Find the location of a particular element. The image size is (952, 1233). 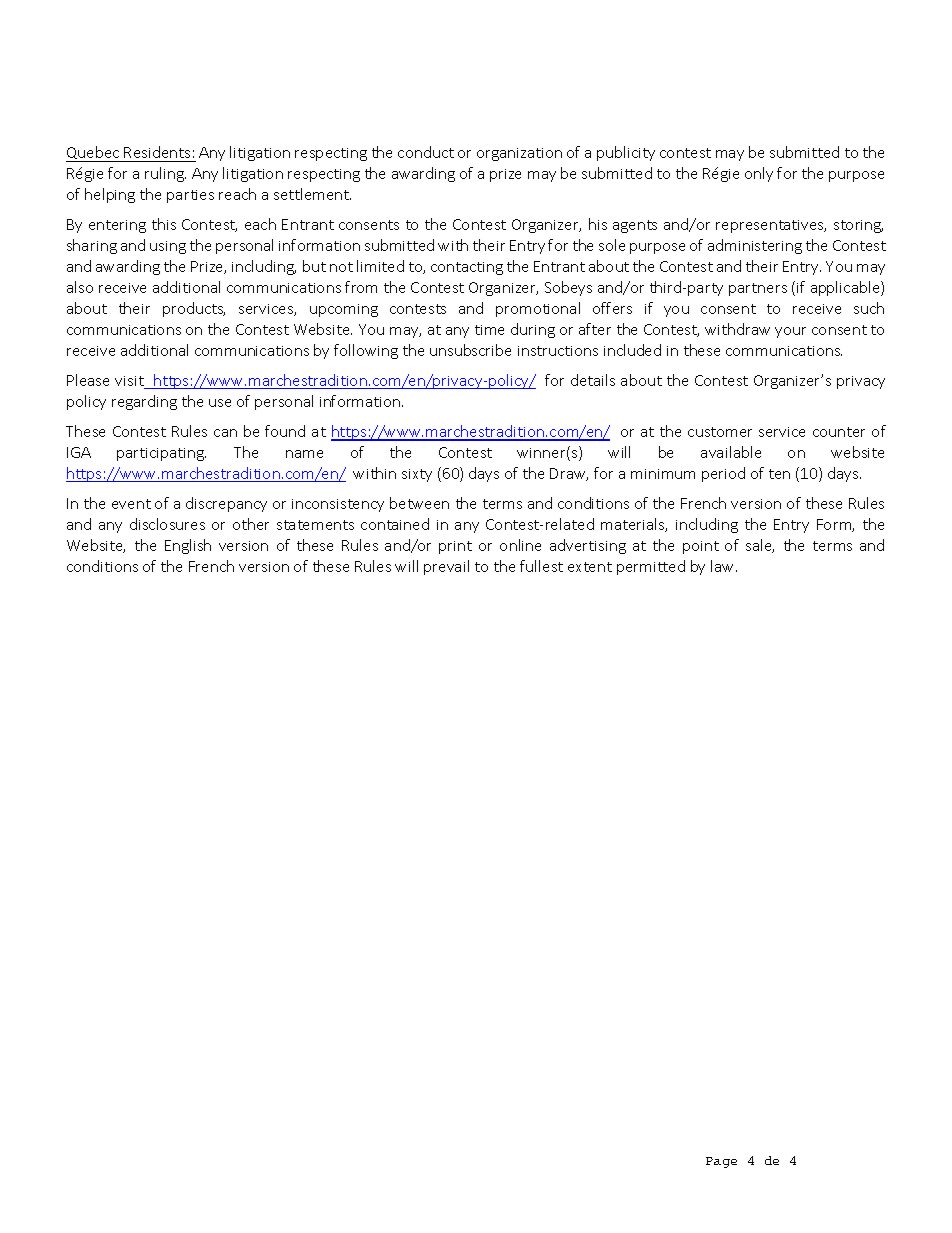

disclosures is located at coordinates (167, 524).
